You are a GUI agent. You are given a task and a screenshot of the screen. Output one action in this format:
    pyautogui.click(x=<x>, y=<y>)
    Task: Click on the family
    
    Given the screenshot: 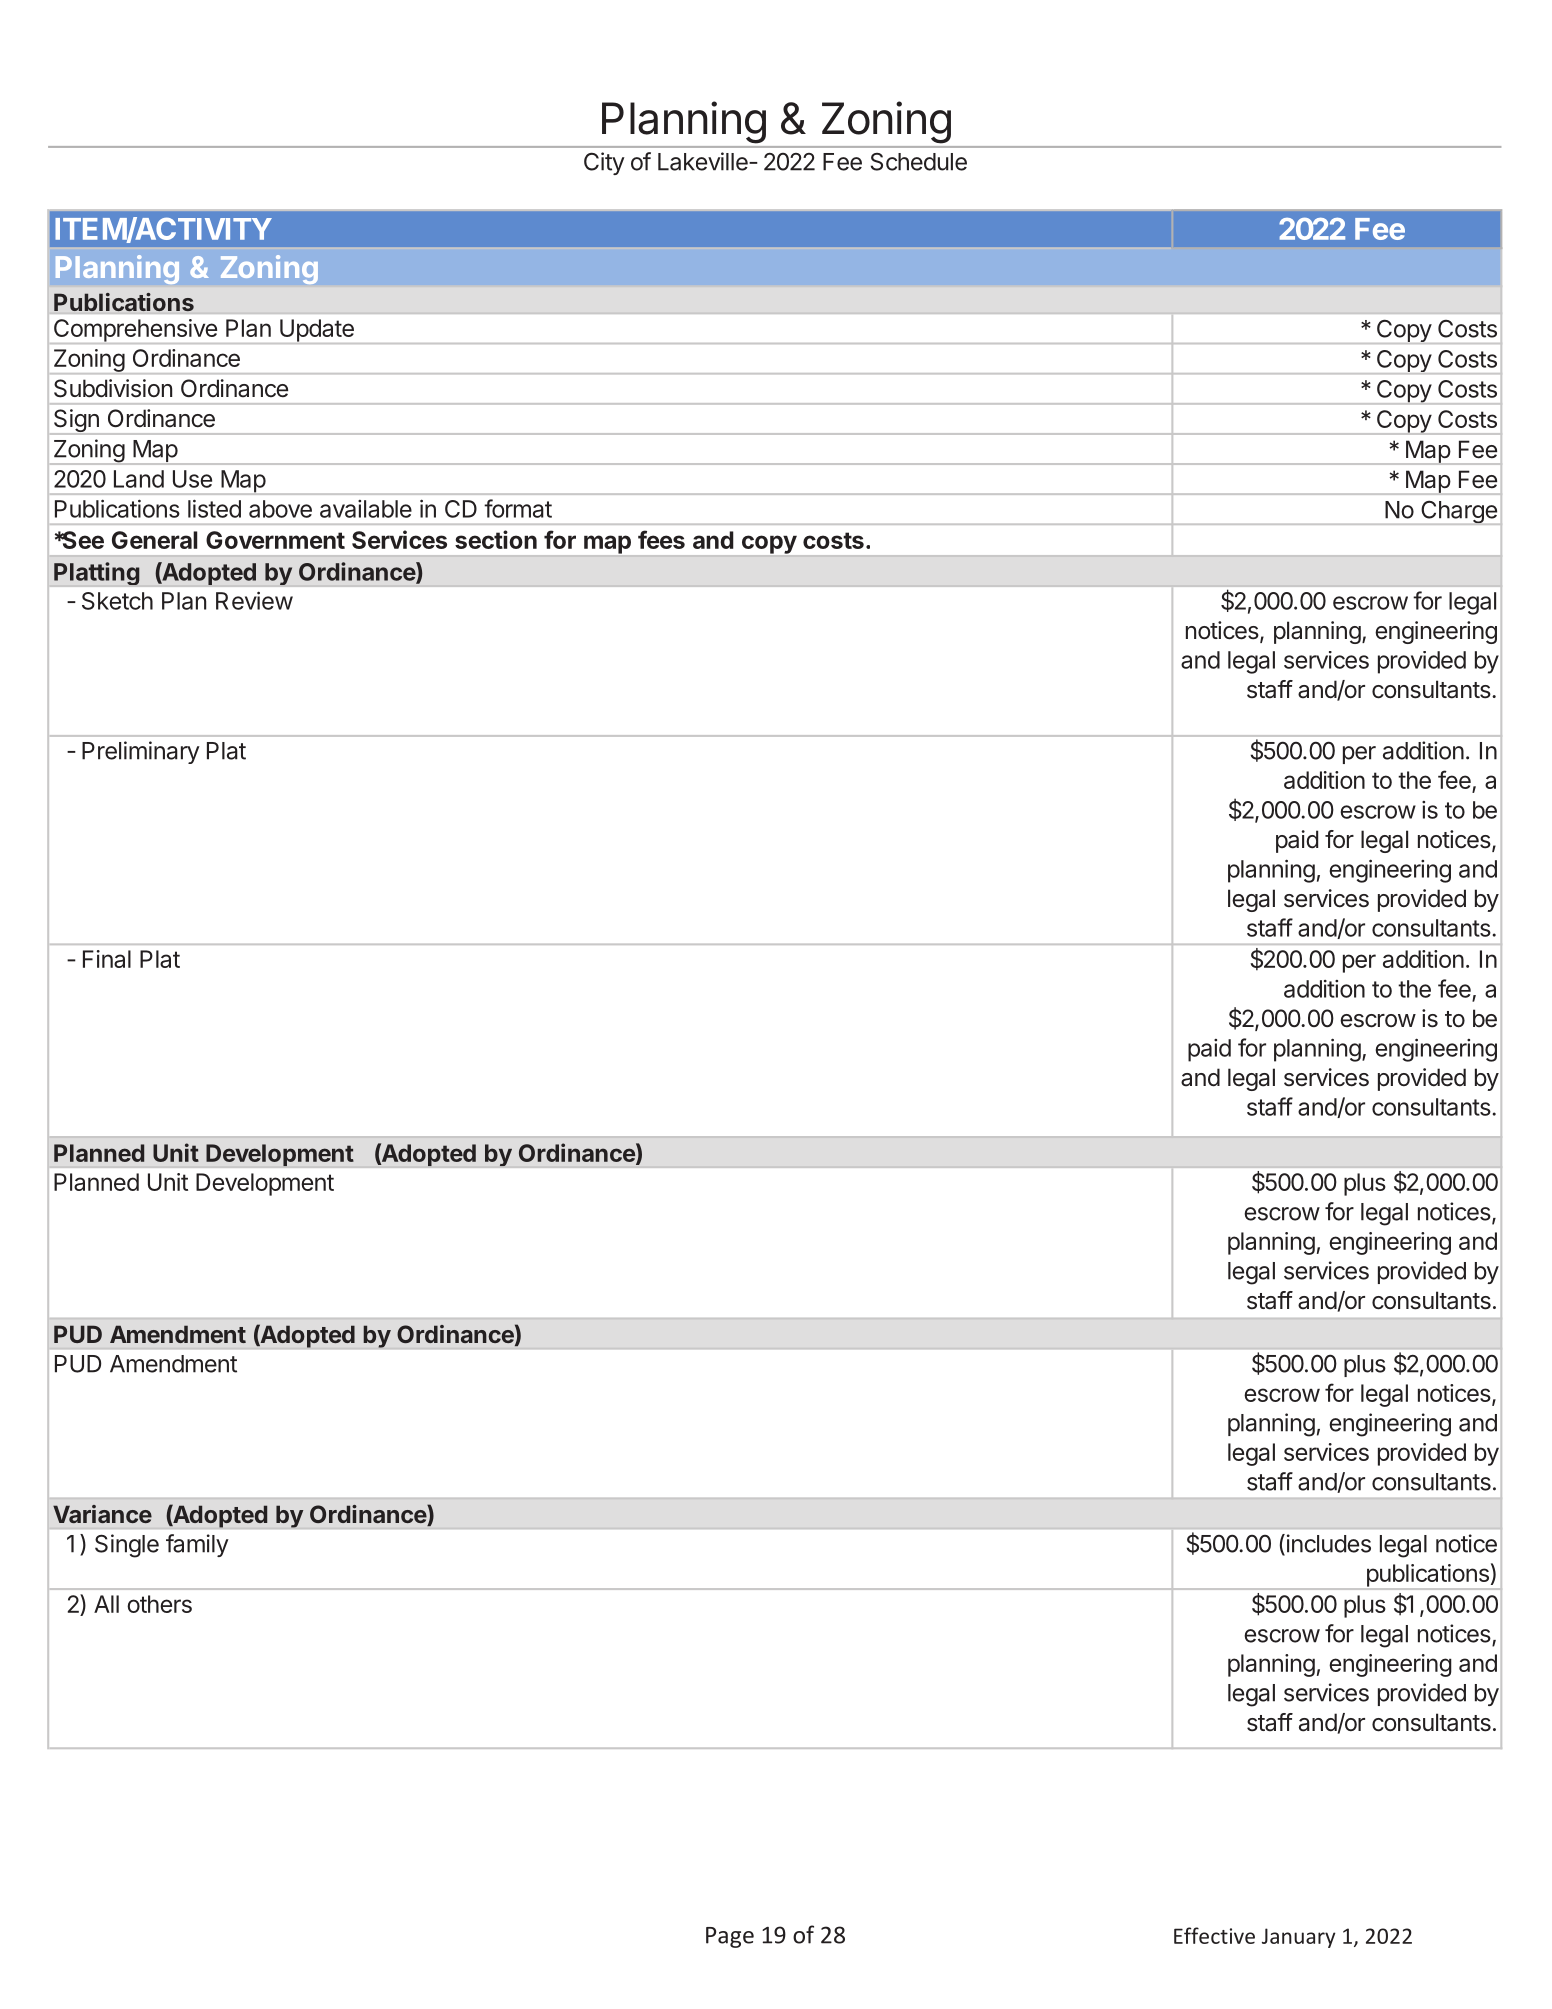 What is the action you would take?
    pyautogui.click(x=197, y=1545)
